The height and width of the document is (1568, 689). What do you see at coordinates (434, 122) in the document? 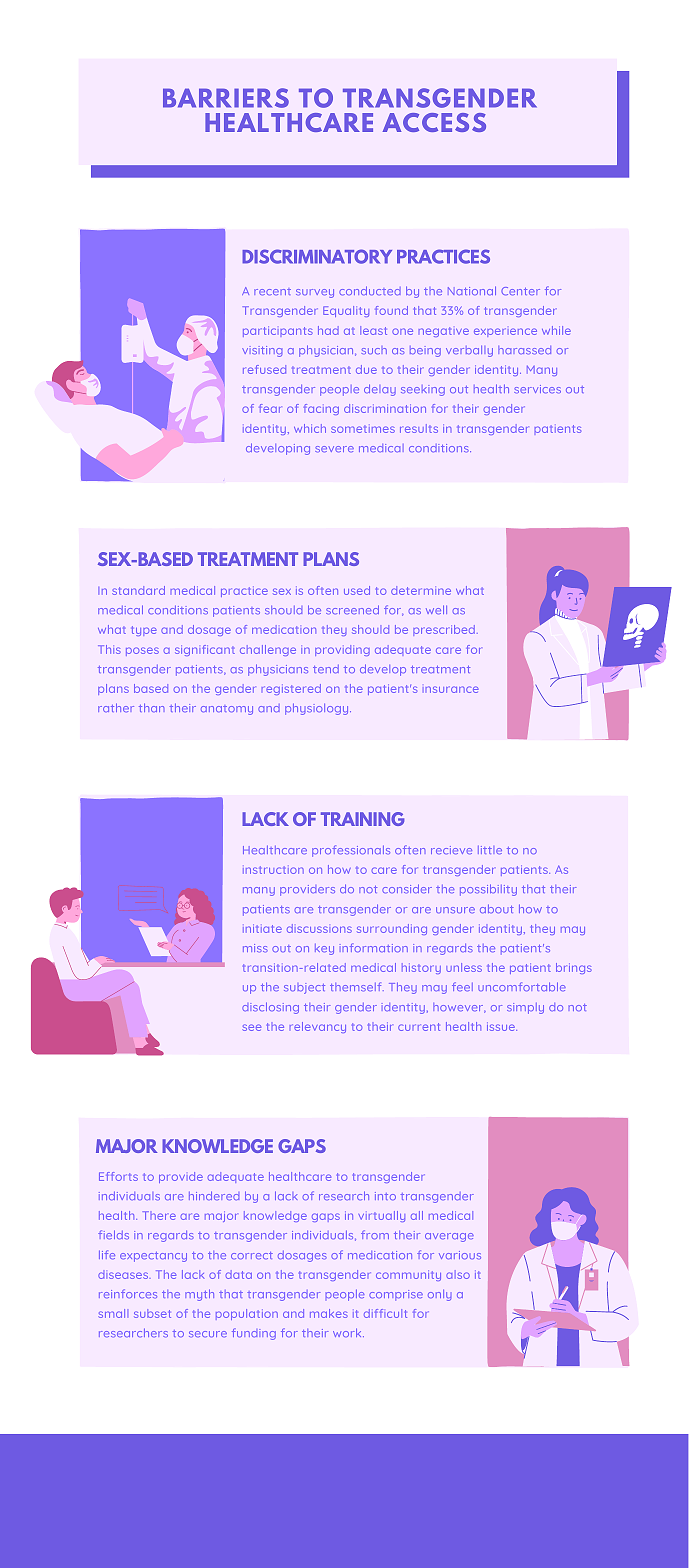
I see `ACCESS` at bounding box center [434, 122].
